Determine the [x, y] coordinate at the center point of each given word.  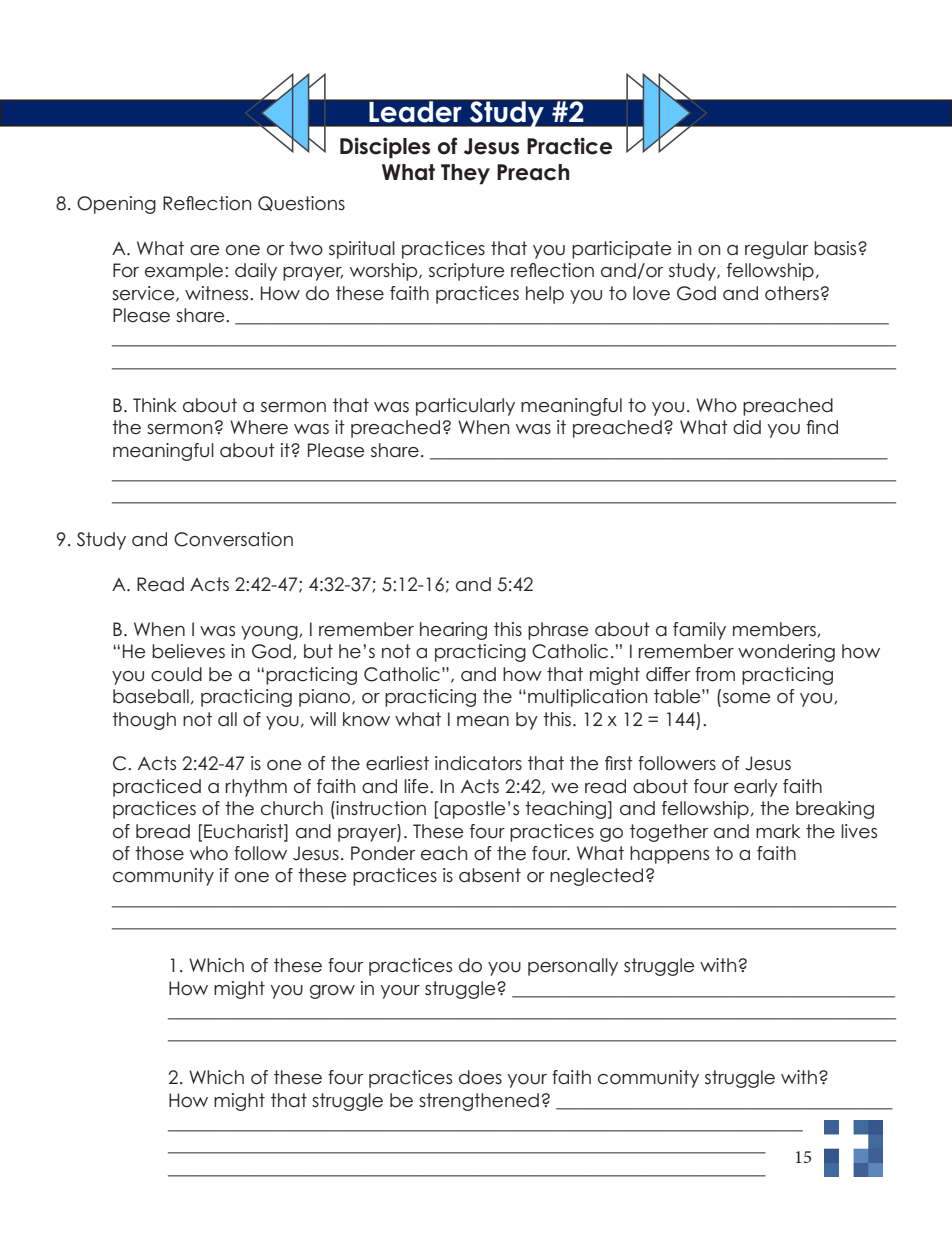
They [465, 174]
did [747, 427]
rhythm [256, 788]
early [756, 788]
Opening [116, 205]
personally [573, 967]
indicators [478, 763]
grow [332, 992]
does [480, 1077]
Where [259, 427]
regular [776, 250]
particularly [465, 407]
